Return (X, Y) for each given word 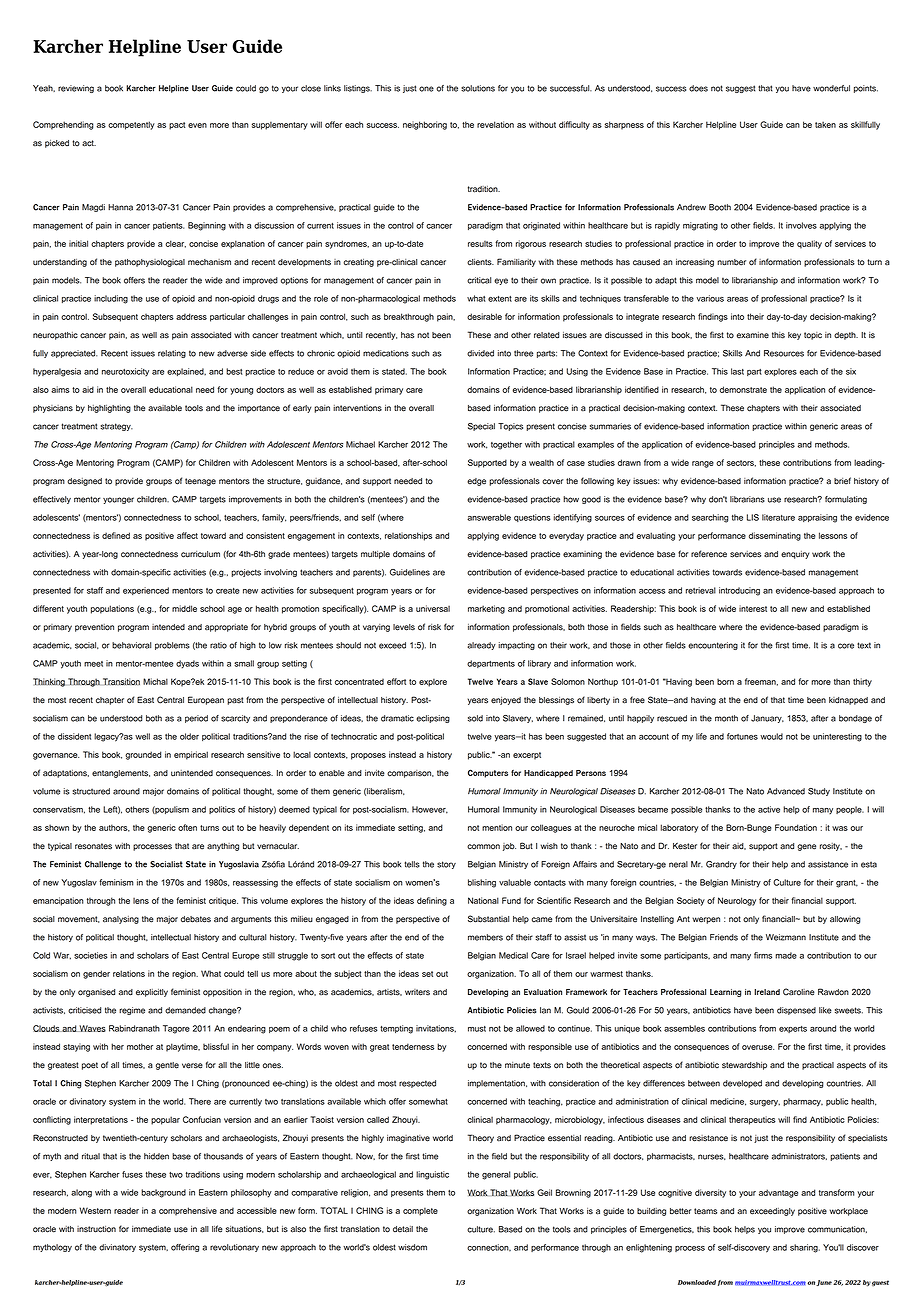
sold (475, 718)
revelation (495, 124)
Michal (155, 681)
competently (131, 125)
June (824, 1283)
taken (825, 124)
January (767, 719)
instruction (96, 1229)
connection (489, 1248)
